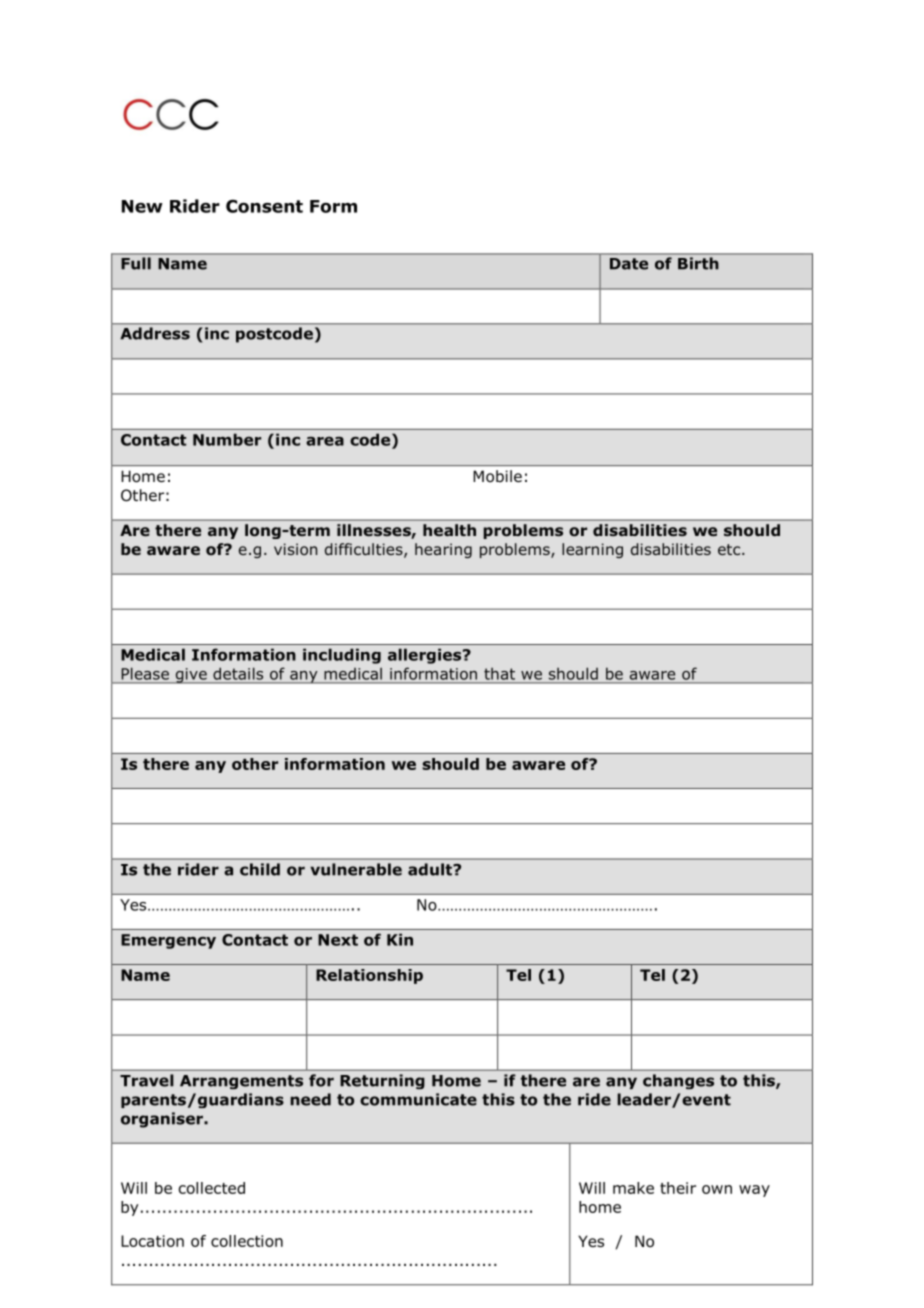  What do you see at coordinates (400, 939) in the page?
I see `Kin` at bounding box center [400, 939].
